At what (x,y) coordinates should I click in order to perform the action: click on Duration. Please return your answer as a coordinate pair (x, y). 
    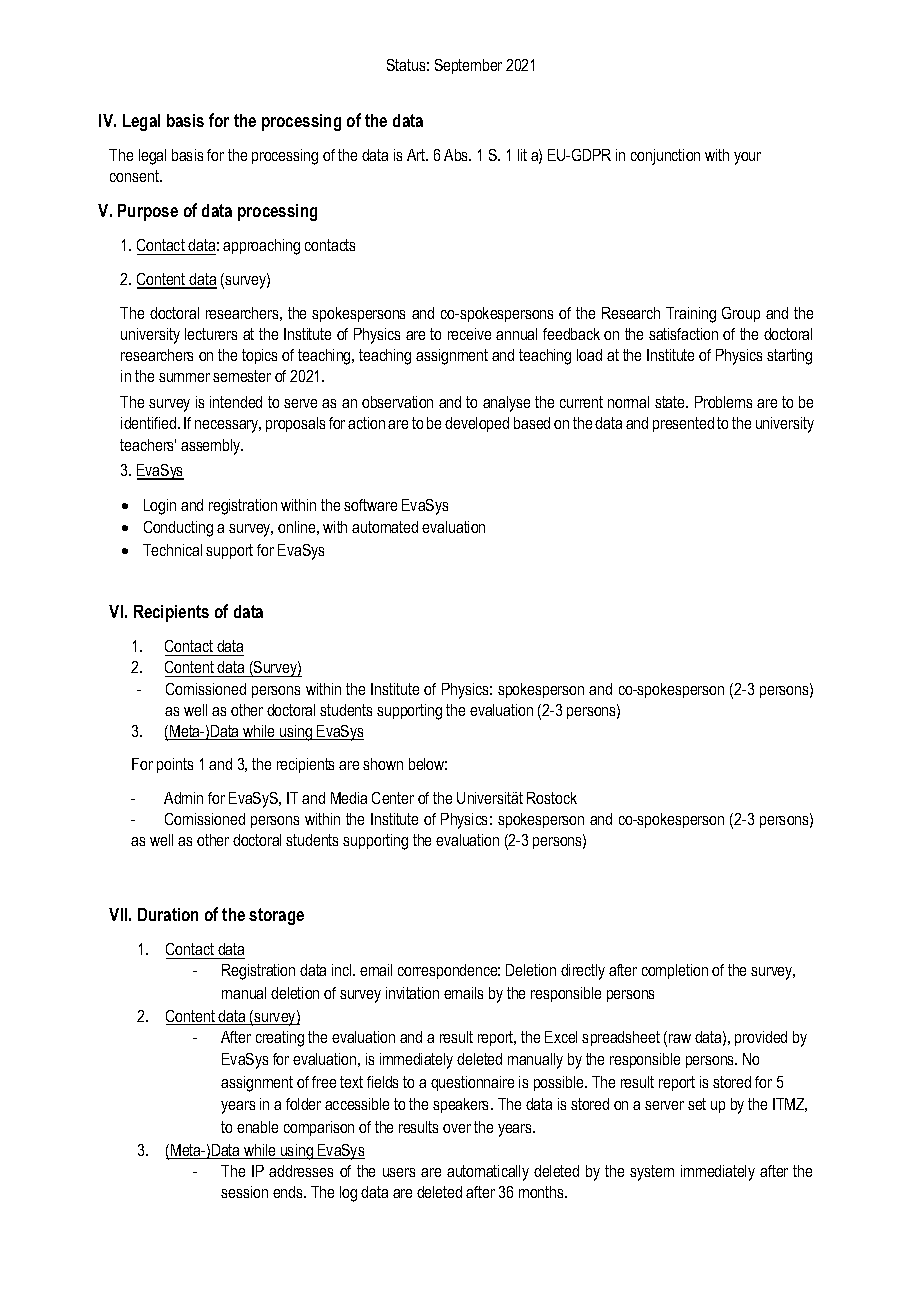
    Looking at the image, I should click on (168, 914).
